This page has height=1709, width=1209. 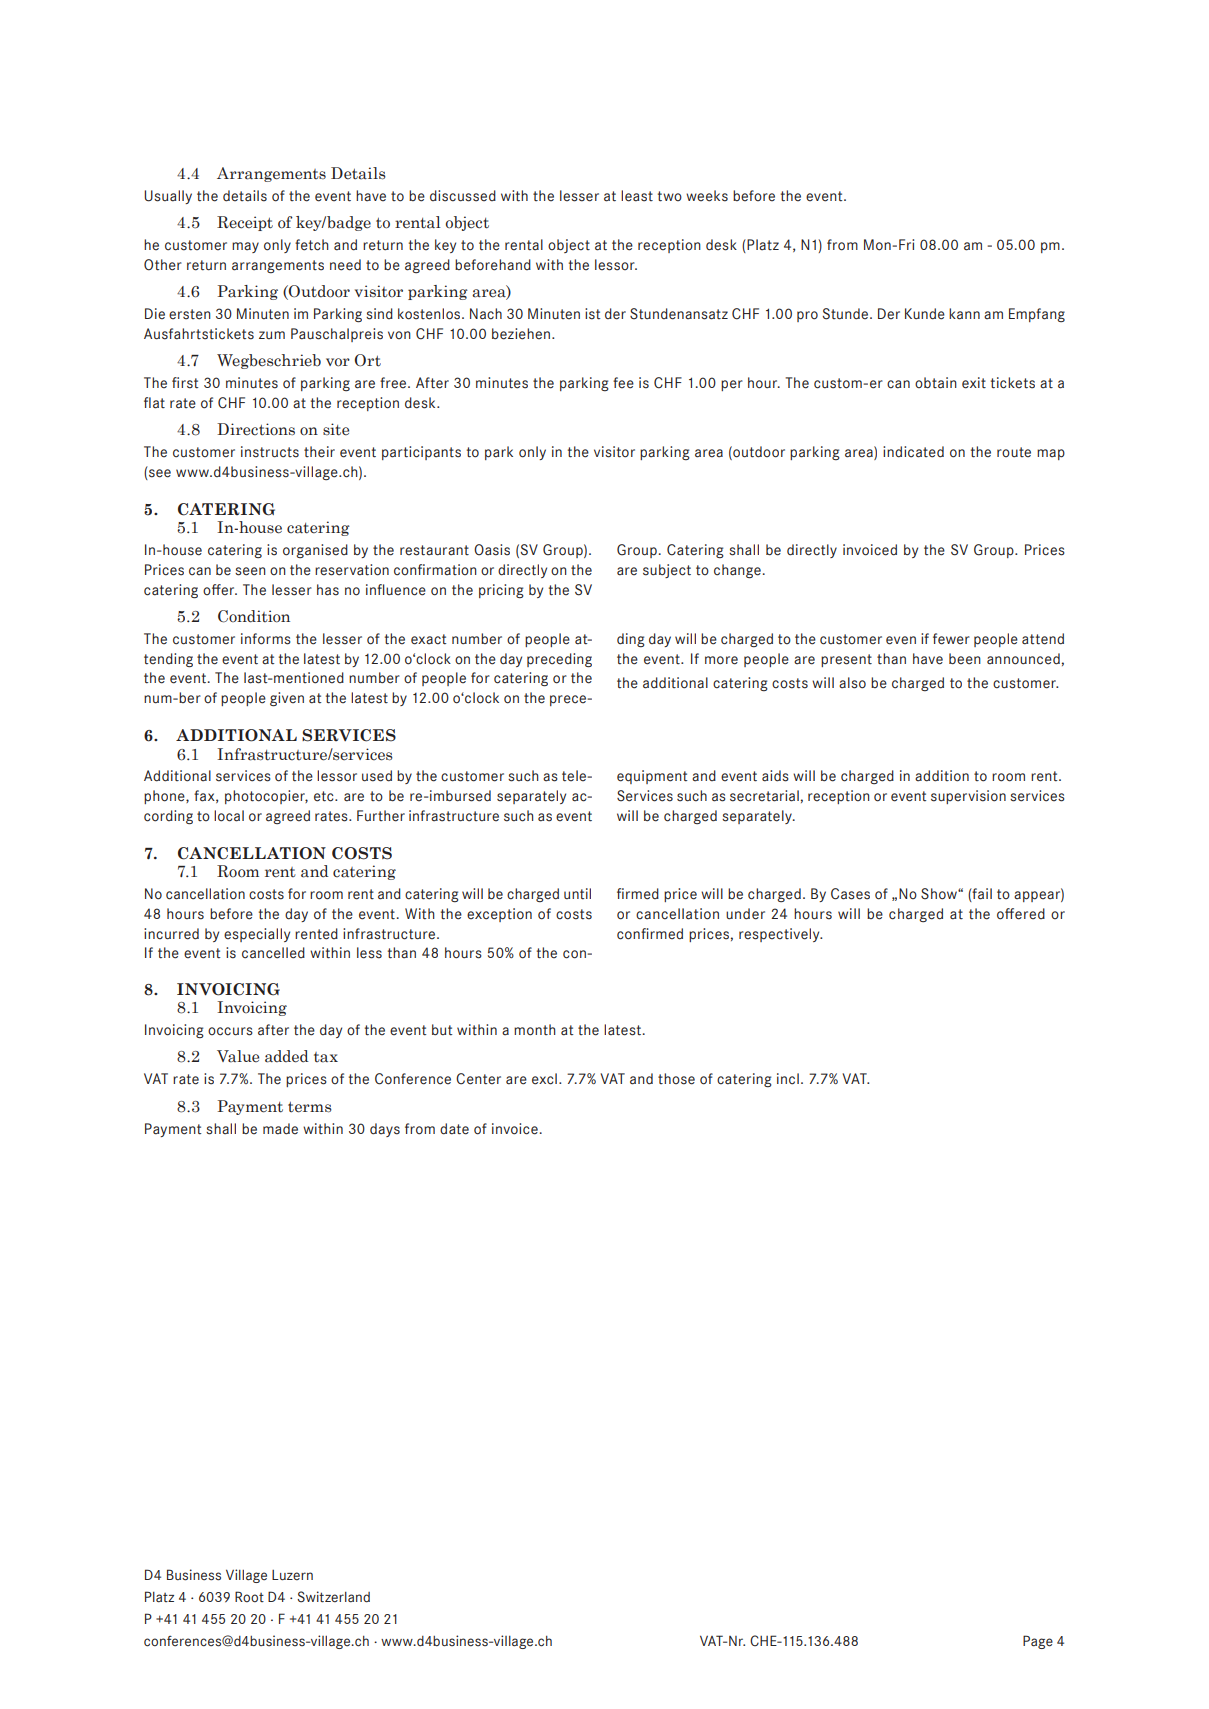 What do you see at coordinates (245, 247) in the page?
I see `may` at bounding box center [245, 247].
